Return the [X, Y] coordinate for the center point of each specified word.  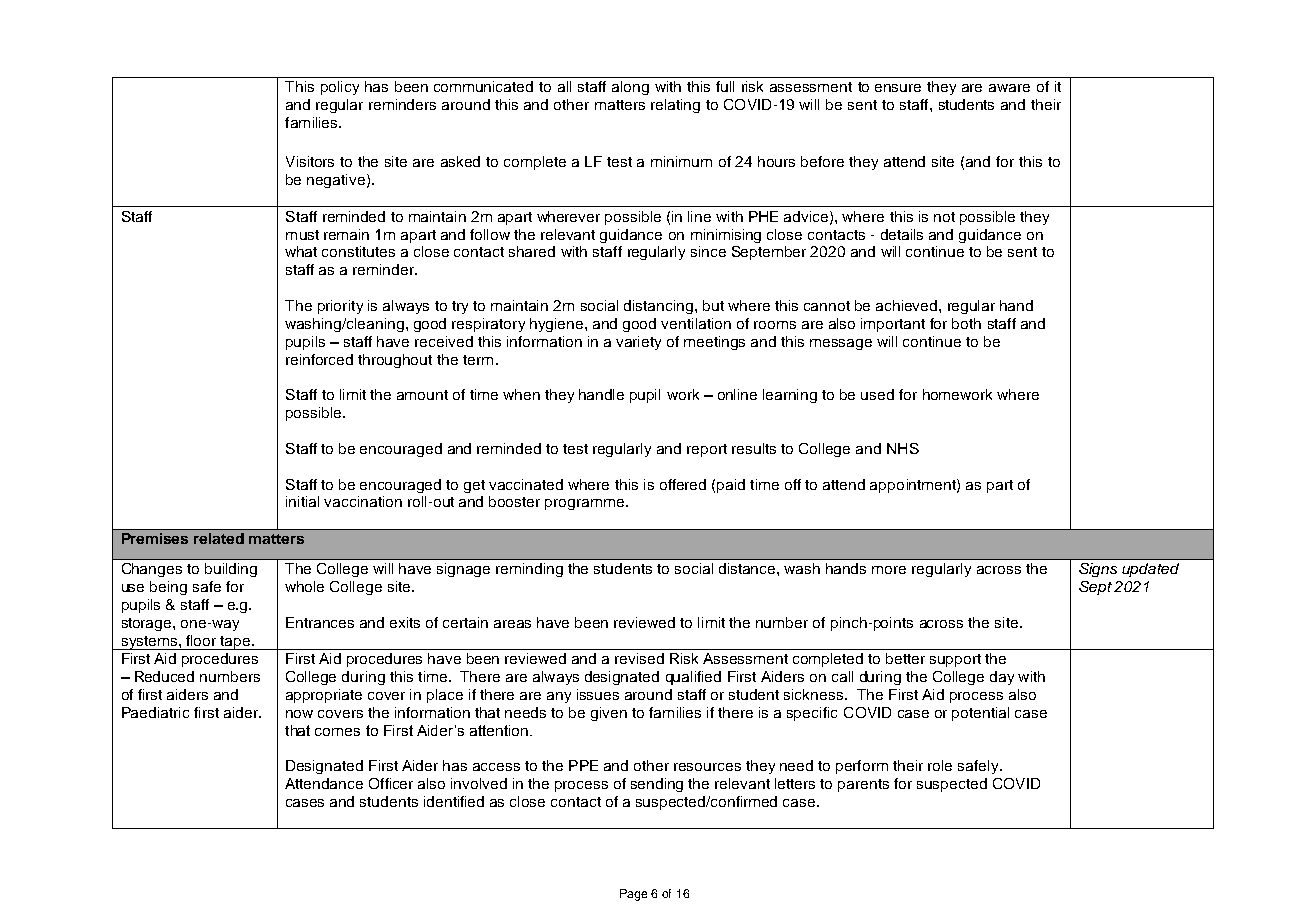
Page [633, 895]
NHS [903, 448]
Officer [391, 783]
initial [302, 501]
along [630, 88]
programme [586, 504]
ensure [898, 88]
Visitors [310, 161]
